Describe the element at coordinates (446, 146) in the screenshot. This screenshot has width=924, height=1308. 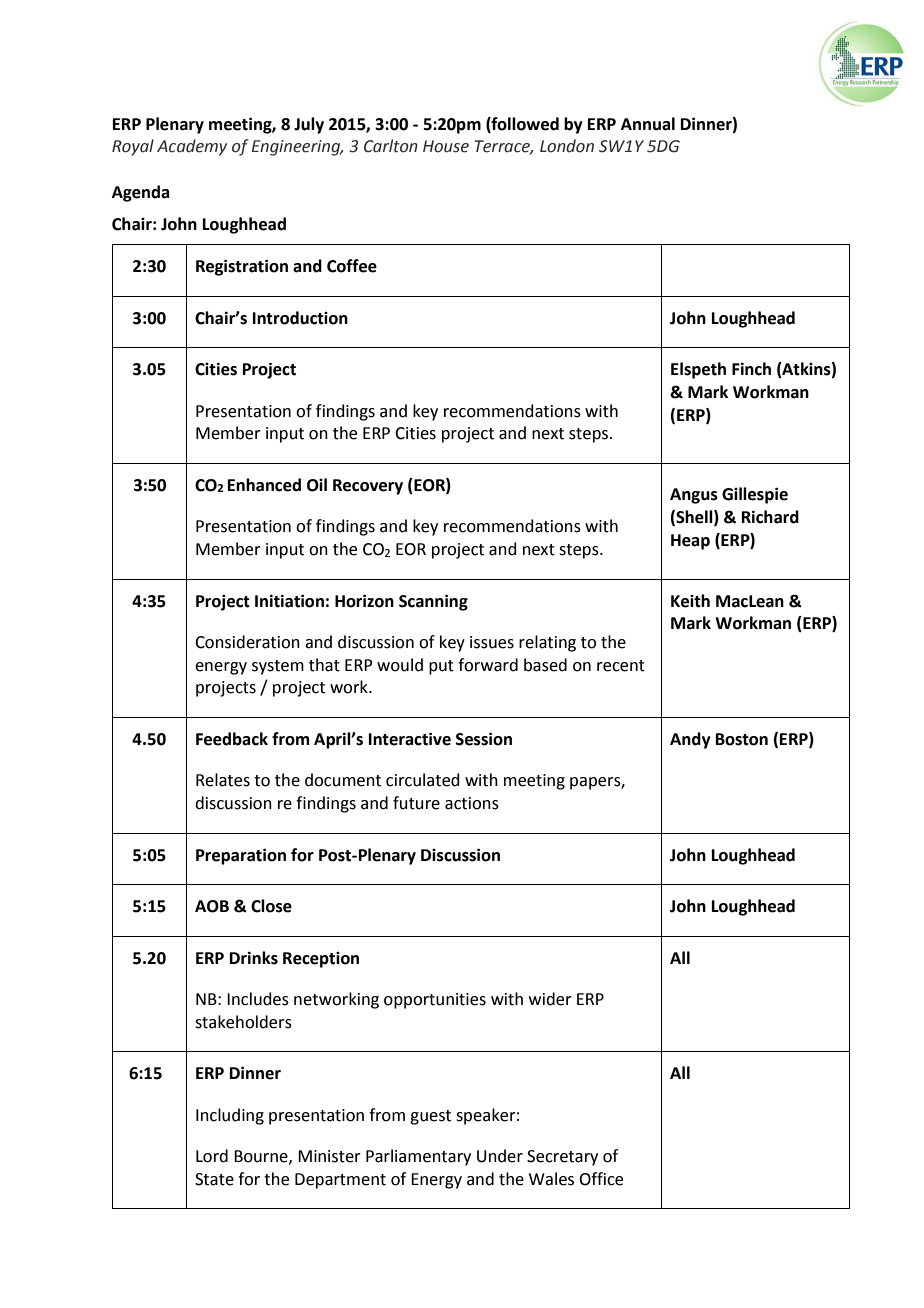
I see `House` at that location.
